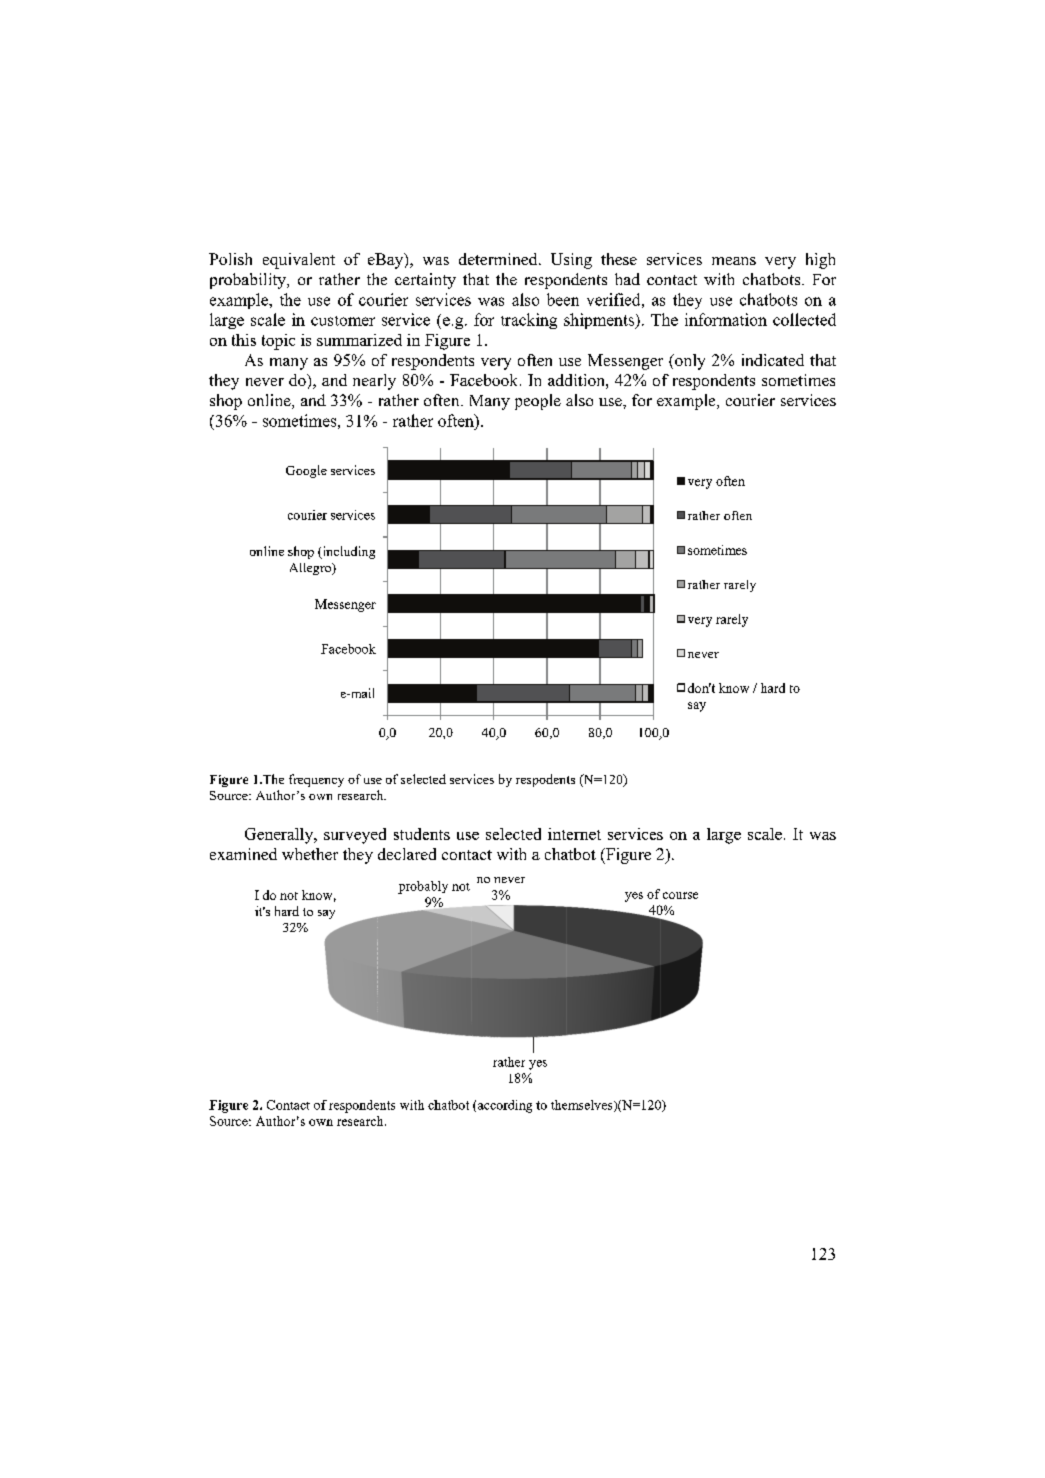 This screenshot has width=1045, height=1478. Describe the element at coordinates (306, 471) in the screenshot. I see `Google` at that location.
